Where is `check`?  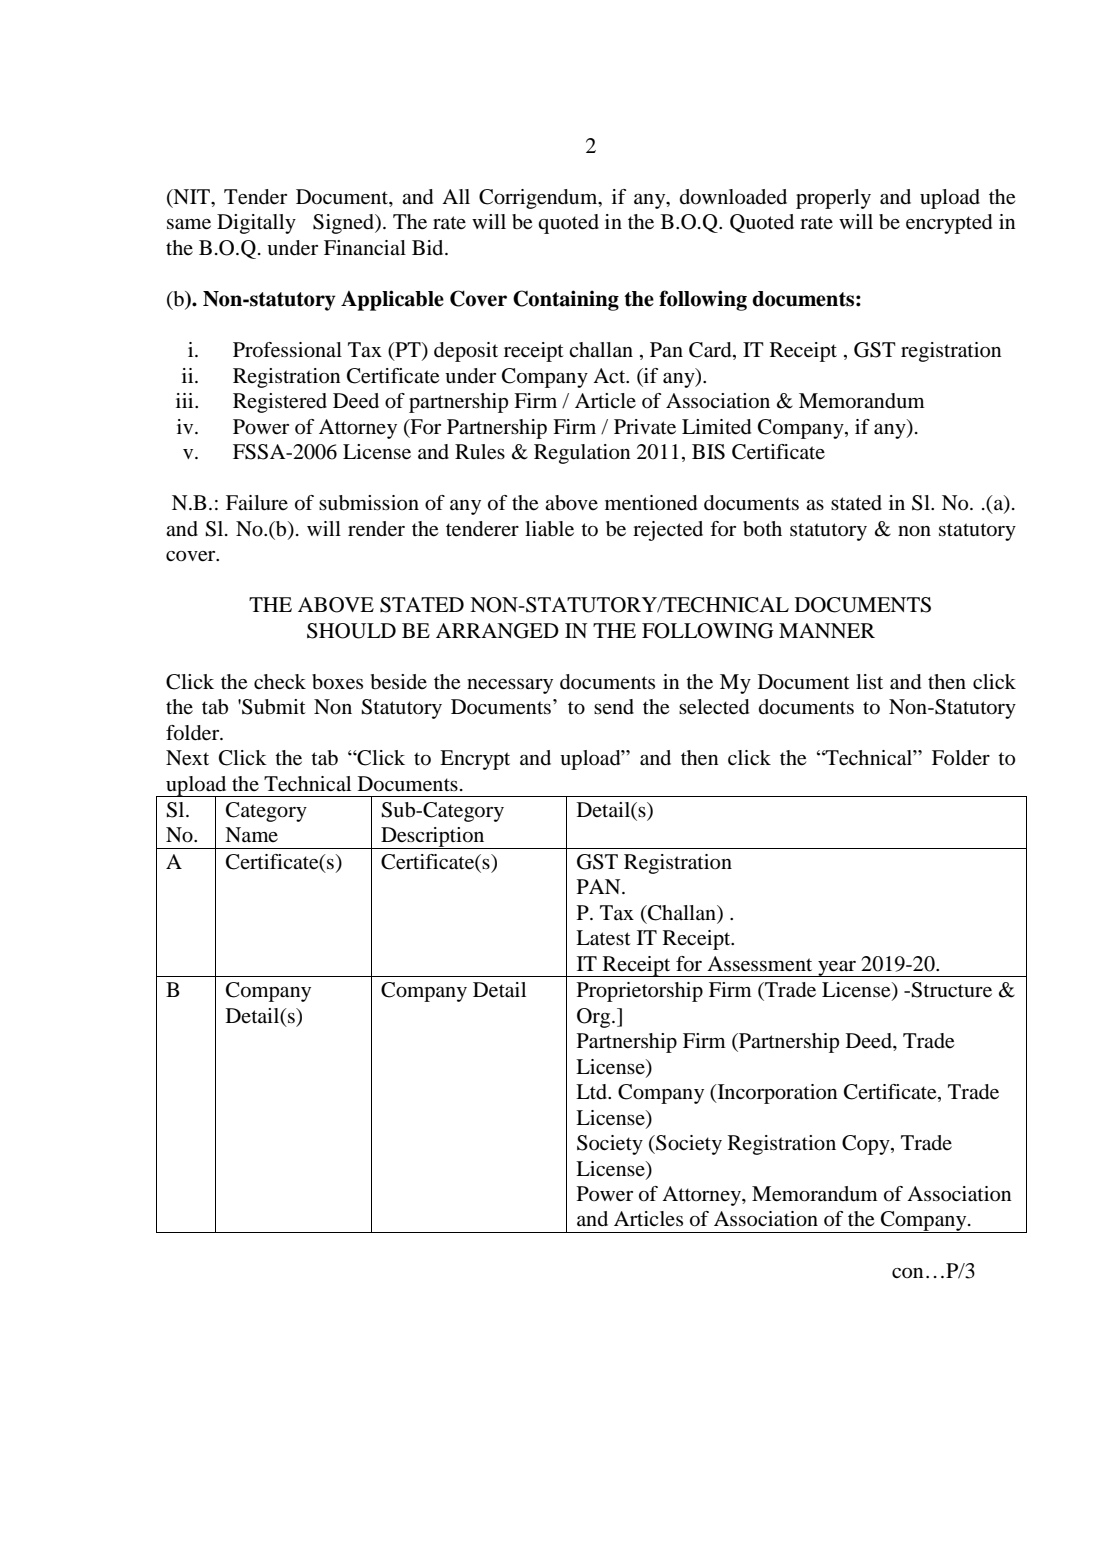
check is located at coordinates (280, 682).
